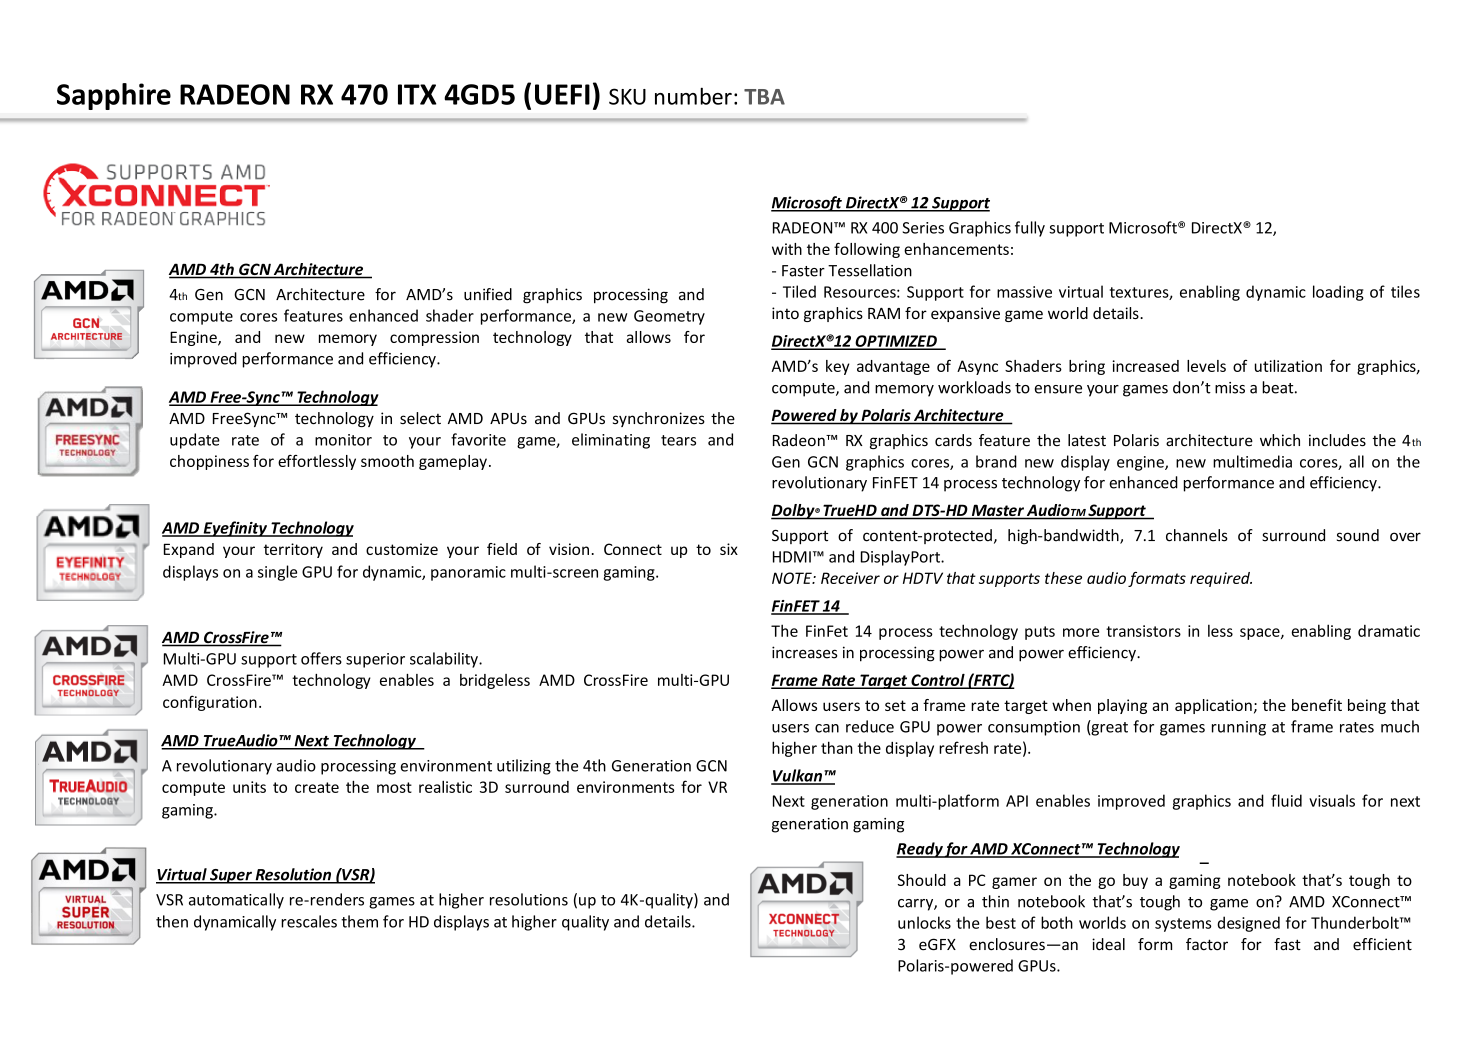 The image size is (1471, 1040). Describe the element at coordinates (359, 921) in the screenshot. I see `them` at that location.
